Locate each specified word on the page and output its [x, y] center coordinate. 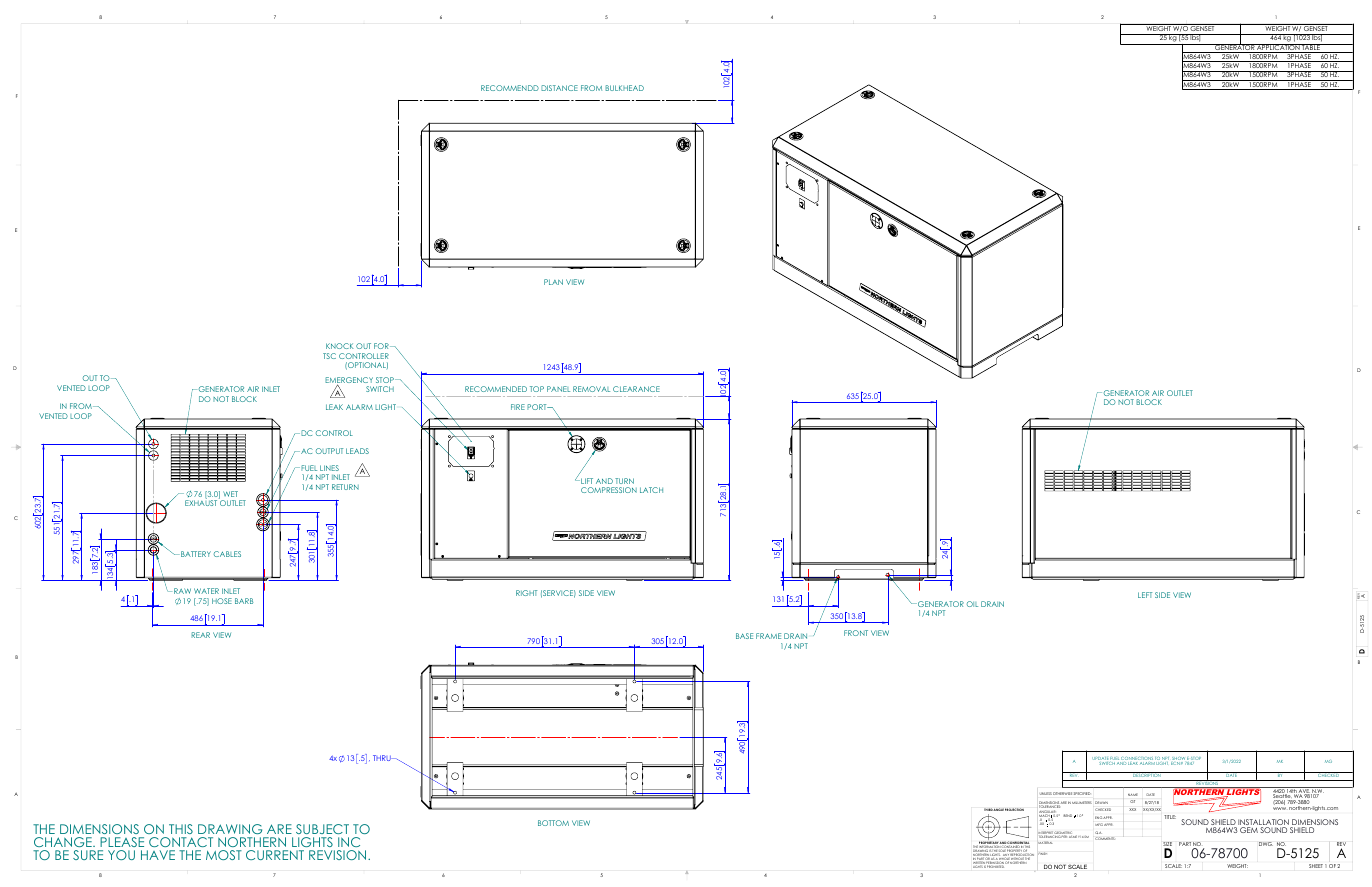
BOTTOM [553, 823]
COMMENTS [1105, 838]
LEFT [1145, 595]
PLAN [553, 282]
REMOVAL [591, 389]
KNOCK [340, 346]
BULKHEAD [624, 88]
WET [230, 494]
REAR [201, 635]
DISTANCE [559, 88]
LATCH [651, 490]
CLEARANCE [636, 389]
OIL [972, 604]
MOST [224, 855]
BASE [744, 636]
